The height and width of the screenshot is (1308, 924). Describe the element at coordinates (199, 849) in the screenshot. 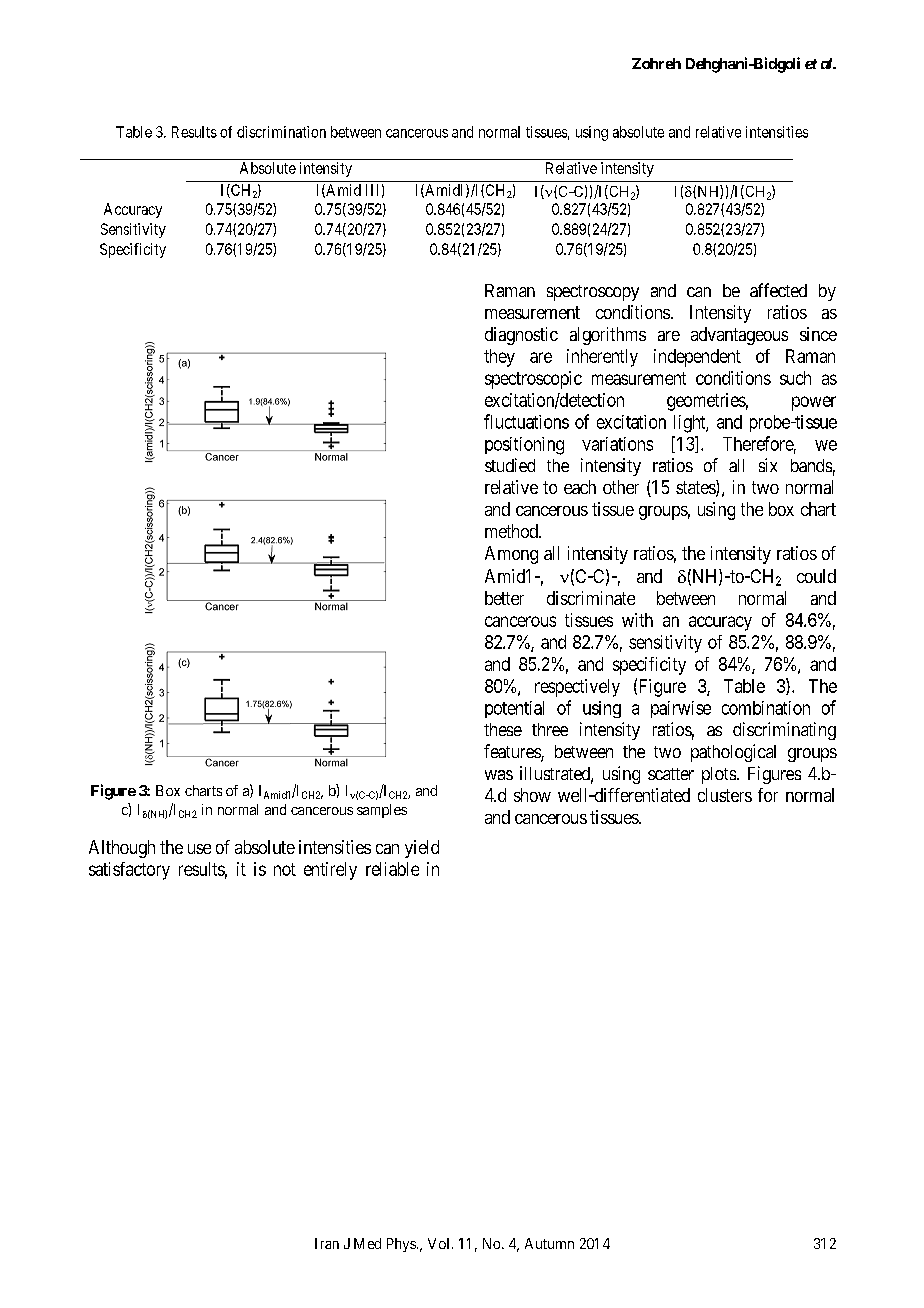

I see `use` at that location.
